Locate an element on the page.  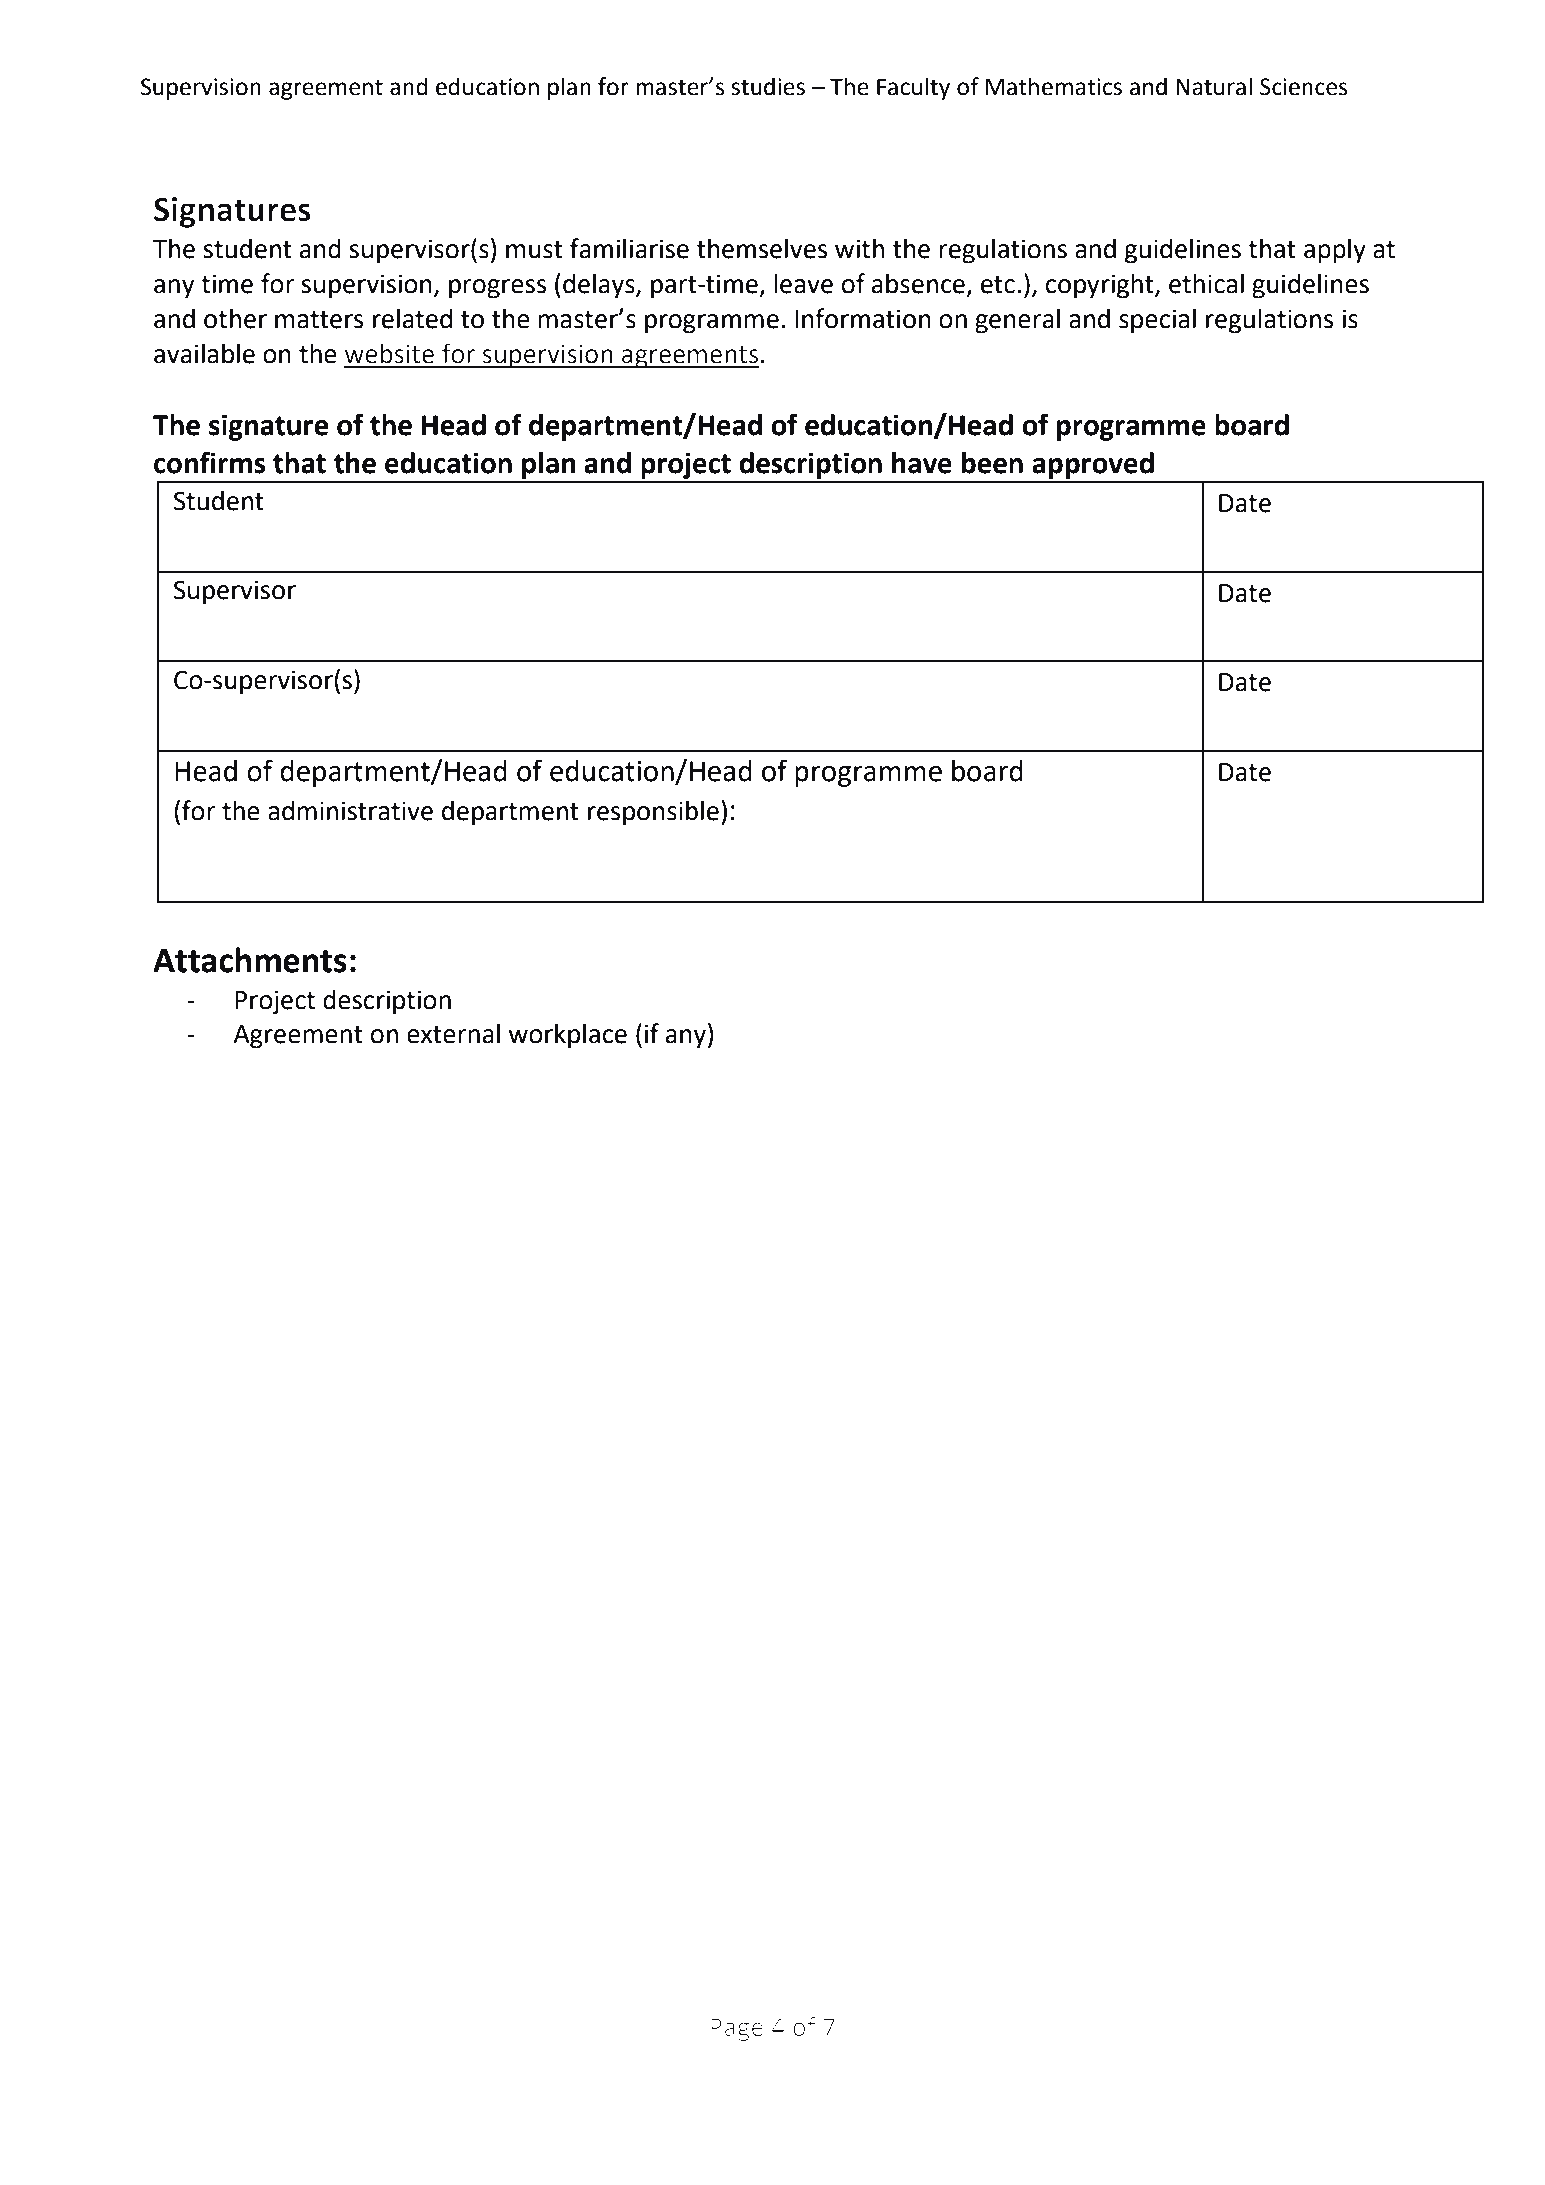
Information is located at coordinates (863, 318).
